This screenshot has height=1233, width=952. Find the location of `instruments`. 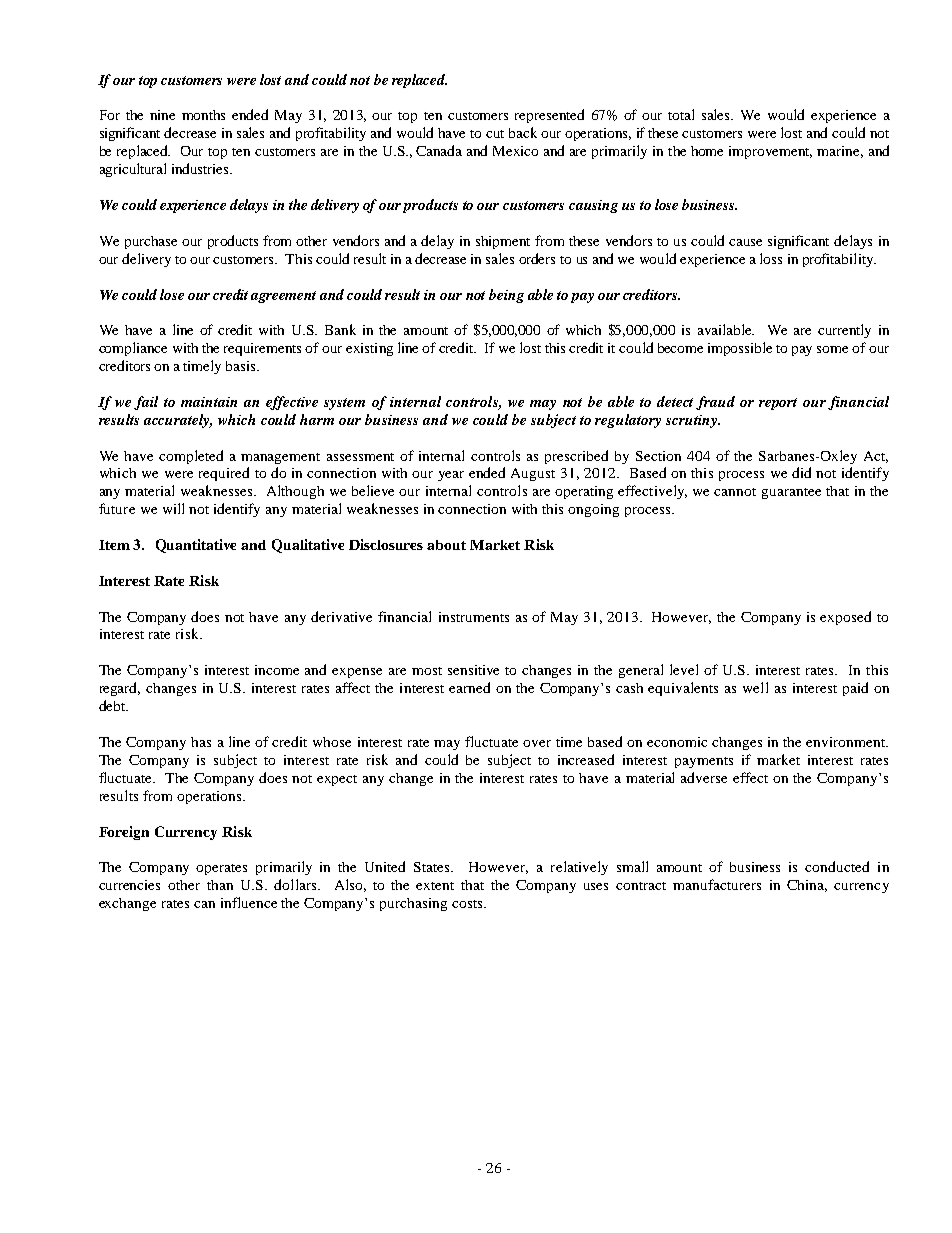

instruments is located at coordinates (474, 617).
